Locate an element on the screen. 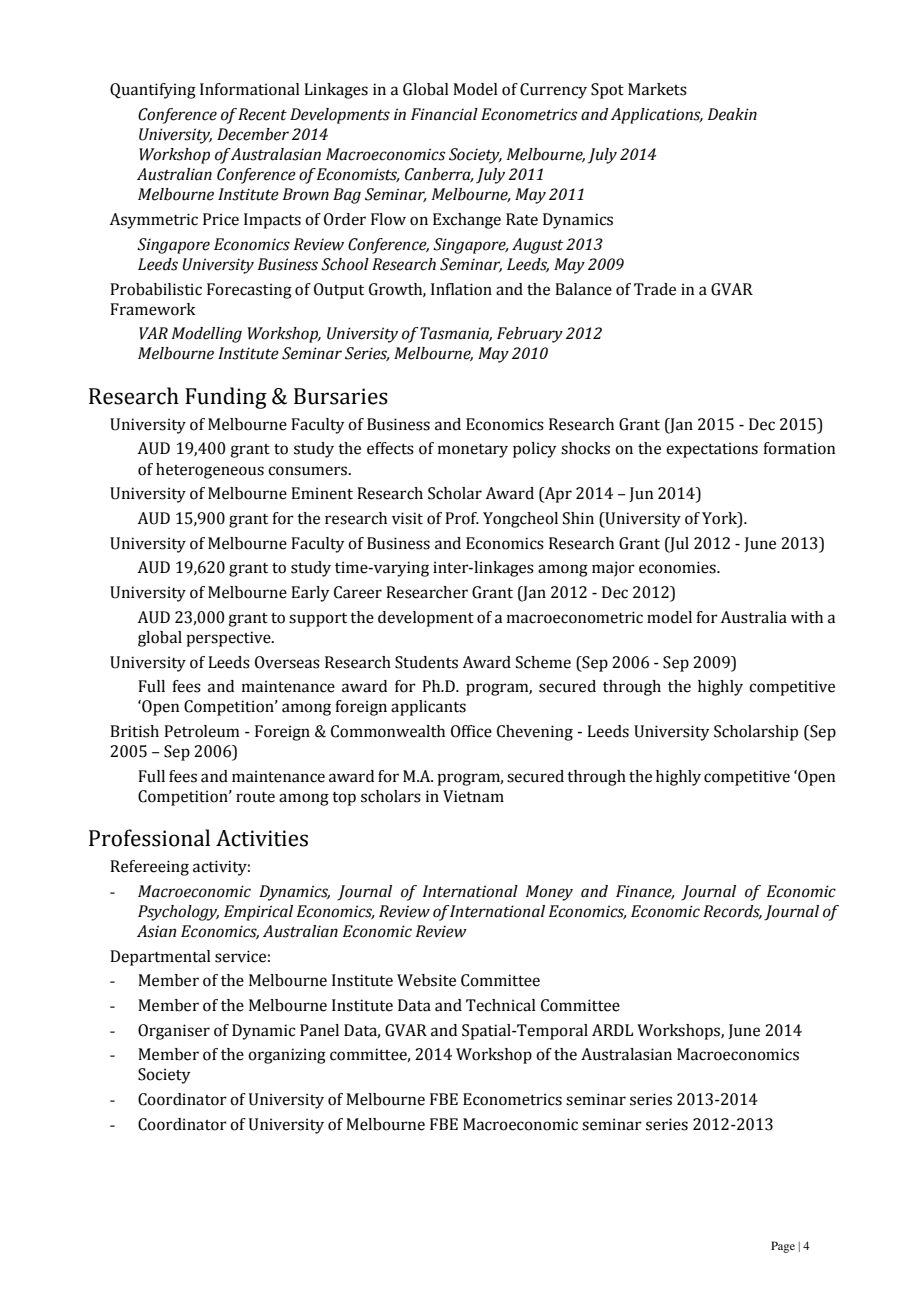 This screenshot has width=924, height=1308. perspective is located at coordinates (229, 639).
